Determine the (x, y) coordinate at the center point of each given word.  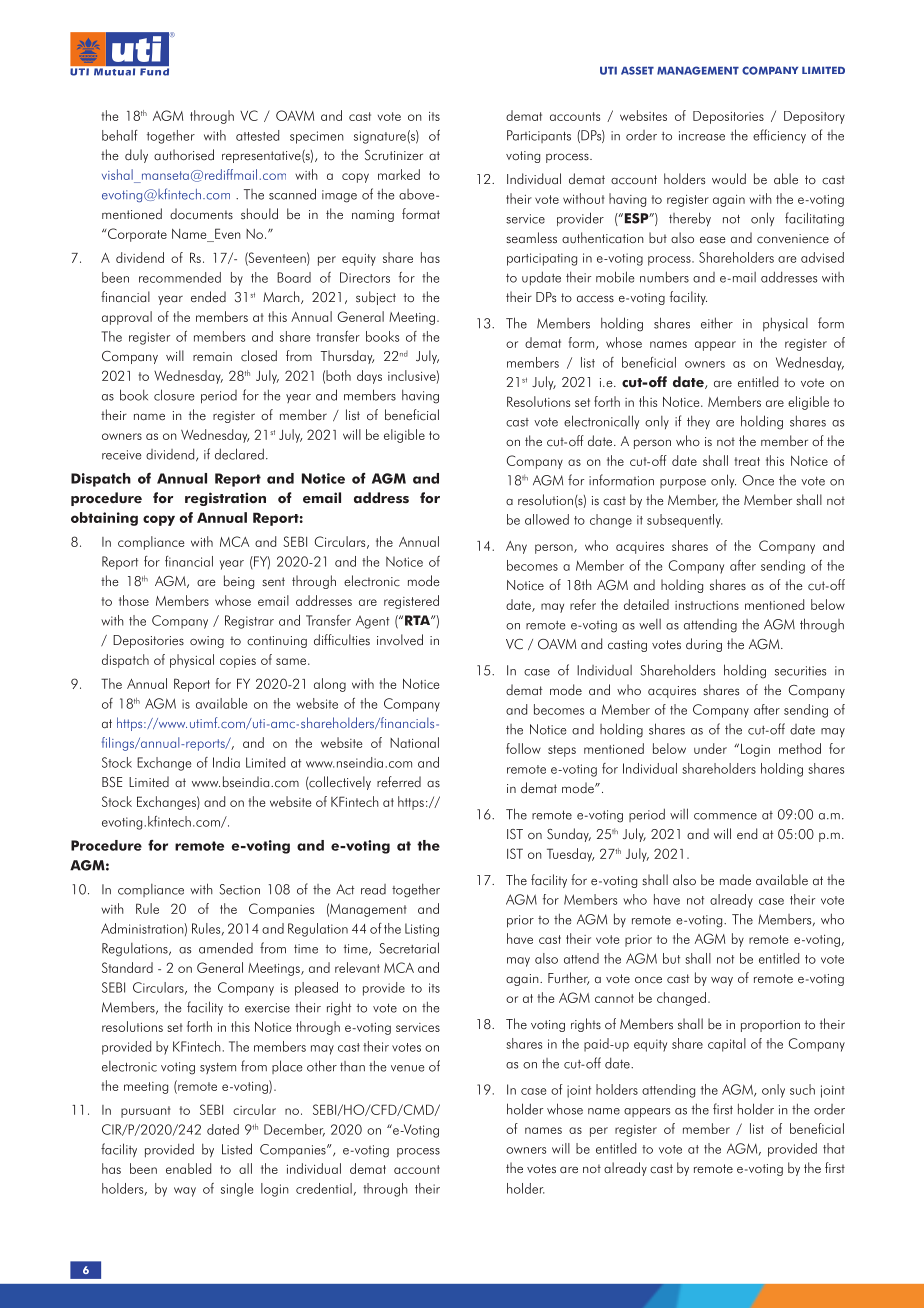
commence (725, 816)
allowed (547, 519)
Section (239, 889)
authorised (184, 155)
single (237, 1190)
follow (523, 748)
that (834, 1148)
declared (239, 454)
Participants (539, 136)
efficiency (779, 136)
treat (747, 461)
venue (408, 1068)
